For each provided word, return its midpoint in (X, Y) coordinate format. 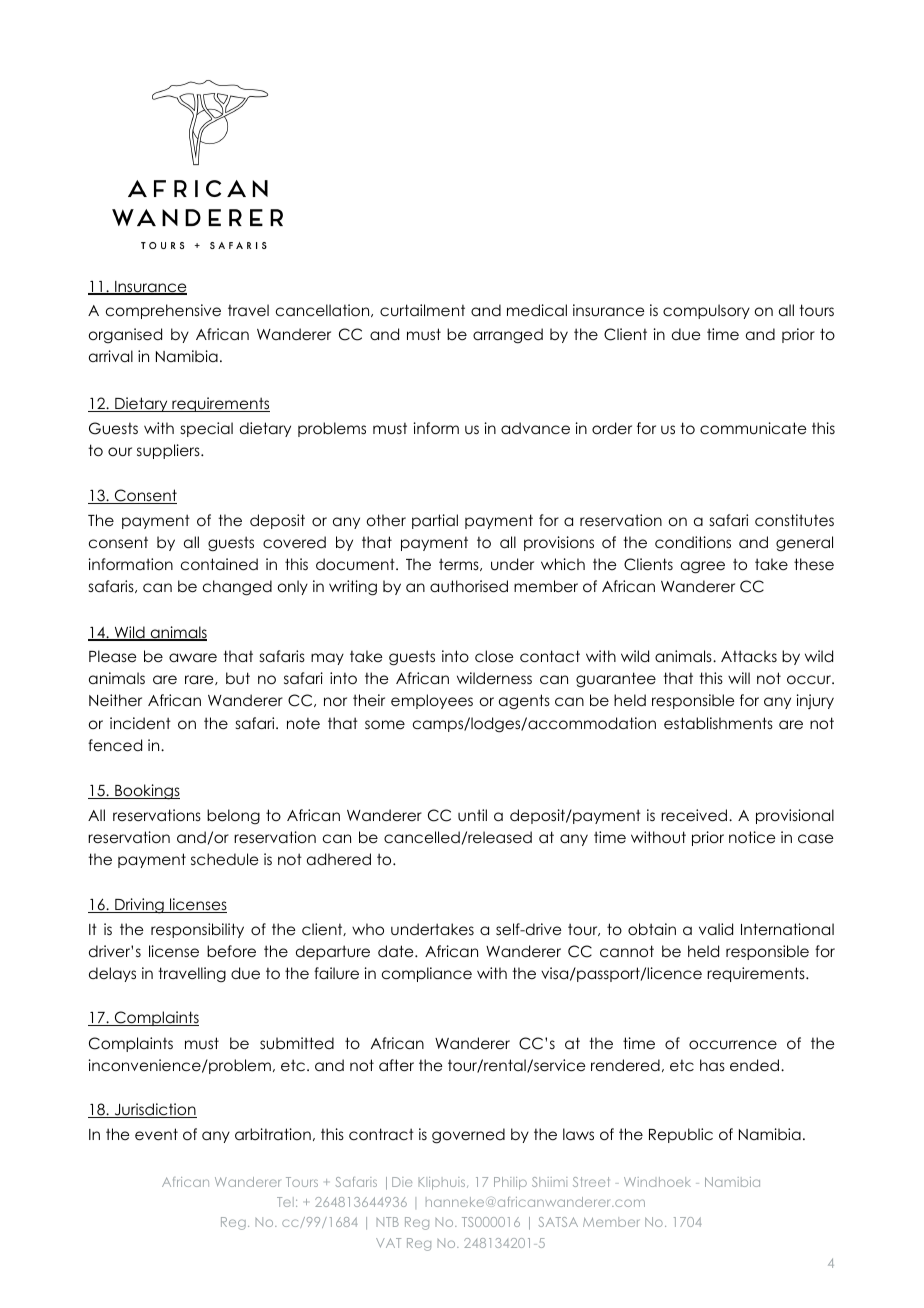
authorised (469, 586)
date (397, 951)
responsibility (197, 930)
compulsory (706, 311)
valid (716, 929)
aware (193, 658)
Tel (285, 1202)
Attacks (749, 656)
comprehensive (163, 311)
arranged (508, 336)
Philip (510, 1183)
